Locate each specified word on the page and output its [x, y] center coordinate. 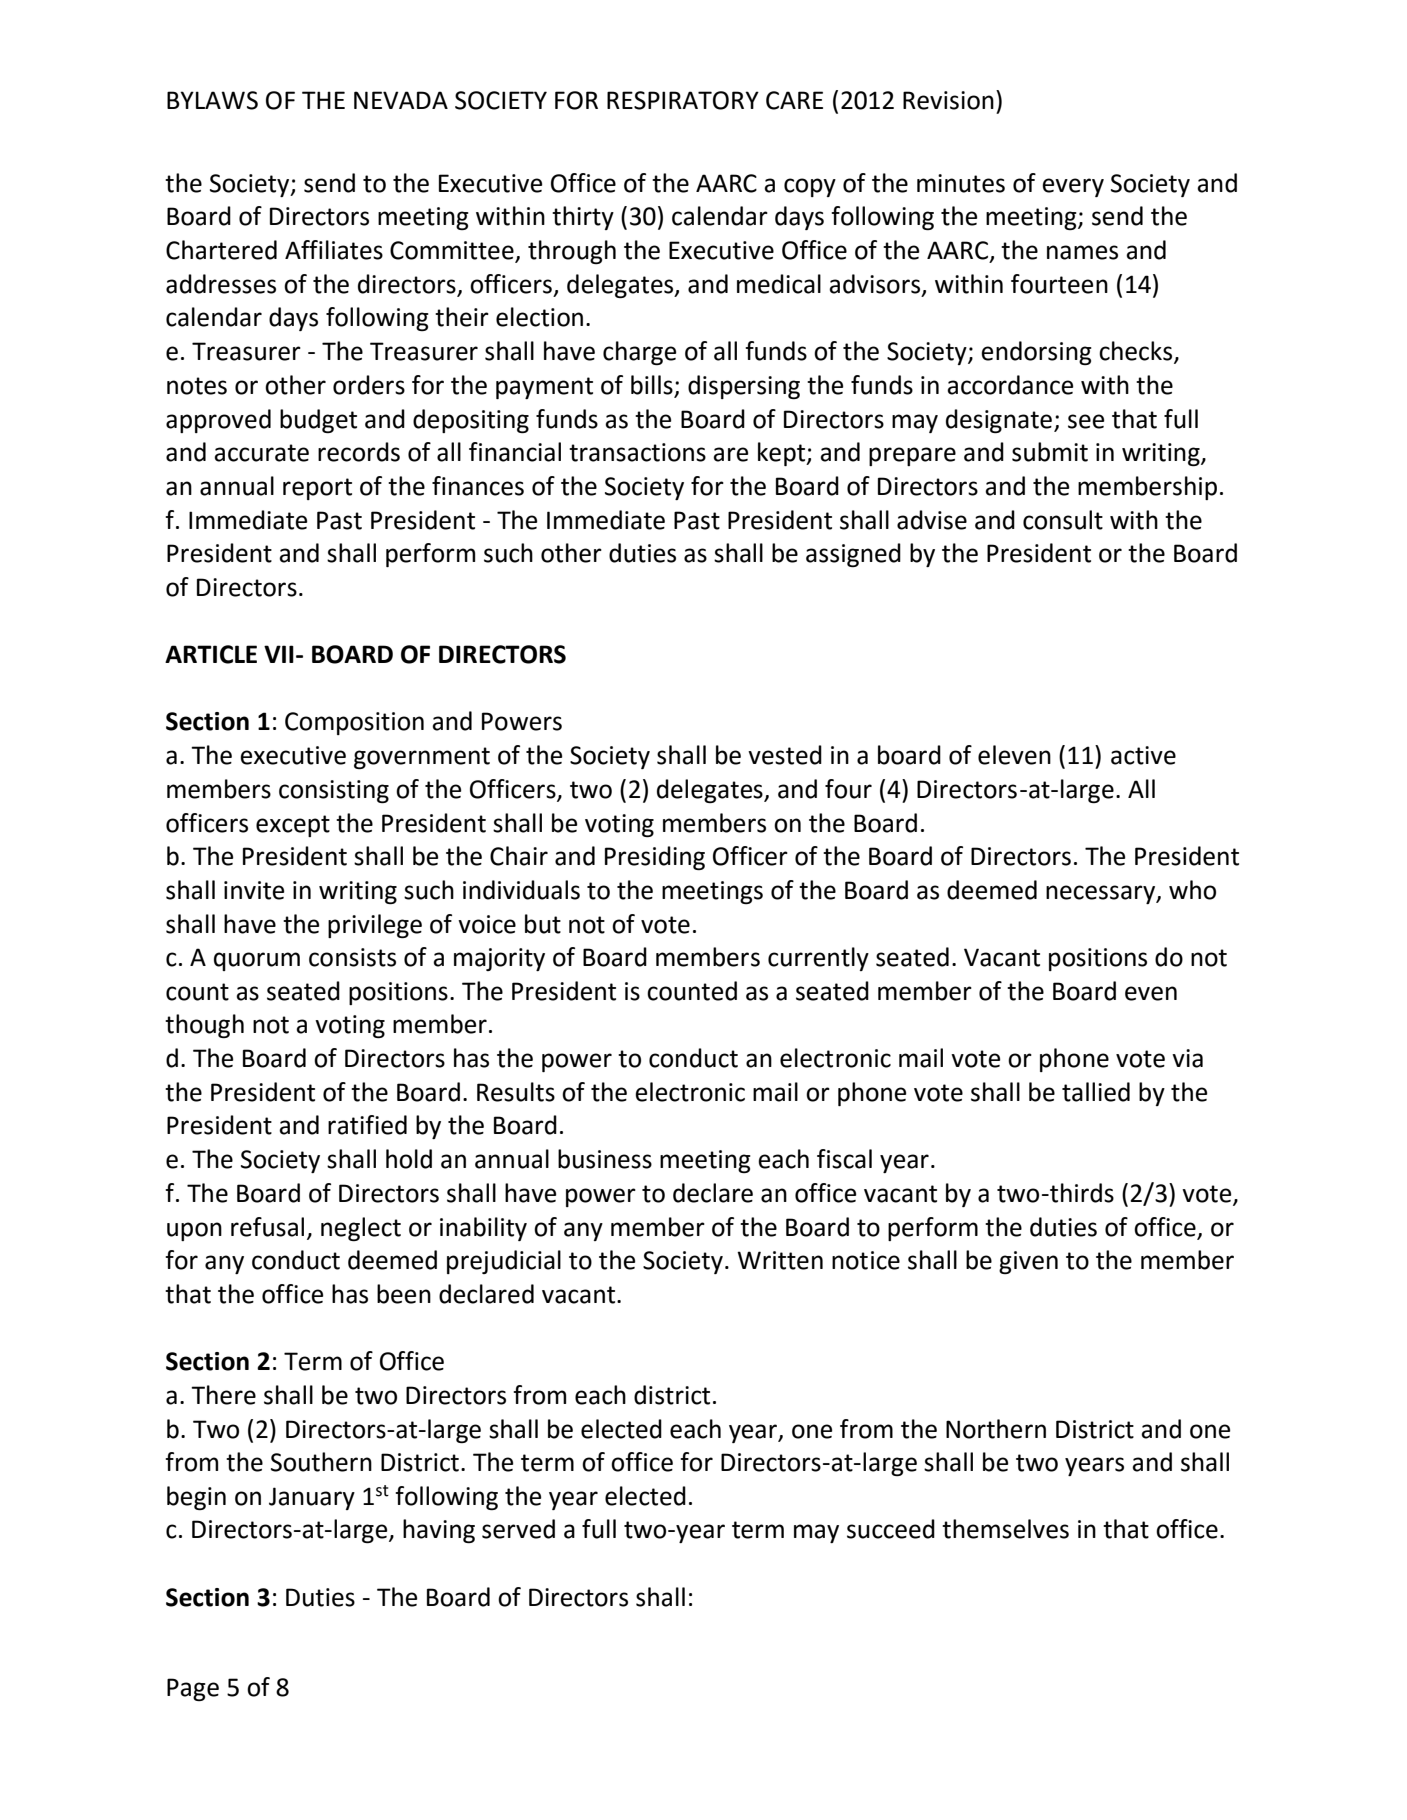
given [1028, 1262]
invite [254, 890]
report [317, 489]
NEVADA [401, 100]
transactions [637, 452]
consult [1063, 520]
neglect [361, 1229]
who [1192, 890]
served [518, 1529]
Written [780, 1260]
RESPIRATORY [683, 100]
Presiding [655, 858]
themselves [1005, 1529]
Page [193, 1689]
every [1073, 187]
